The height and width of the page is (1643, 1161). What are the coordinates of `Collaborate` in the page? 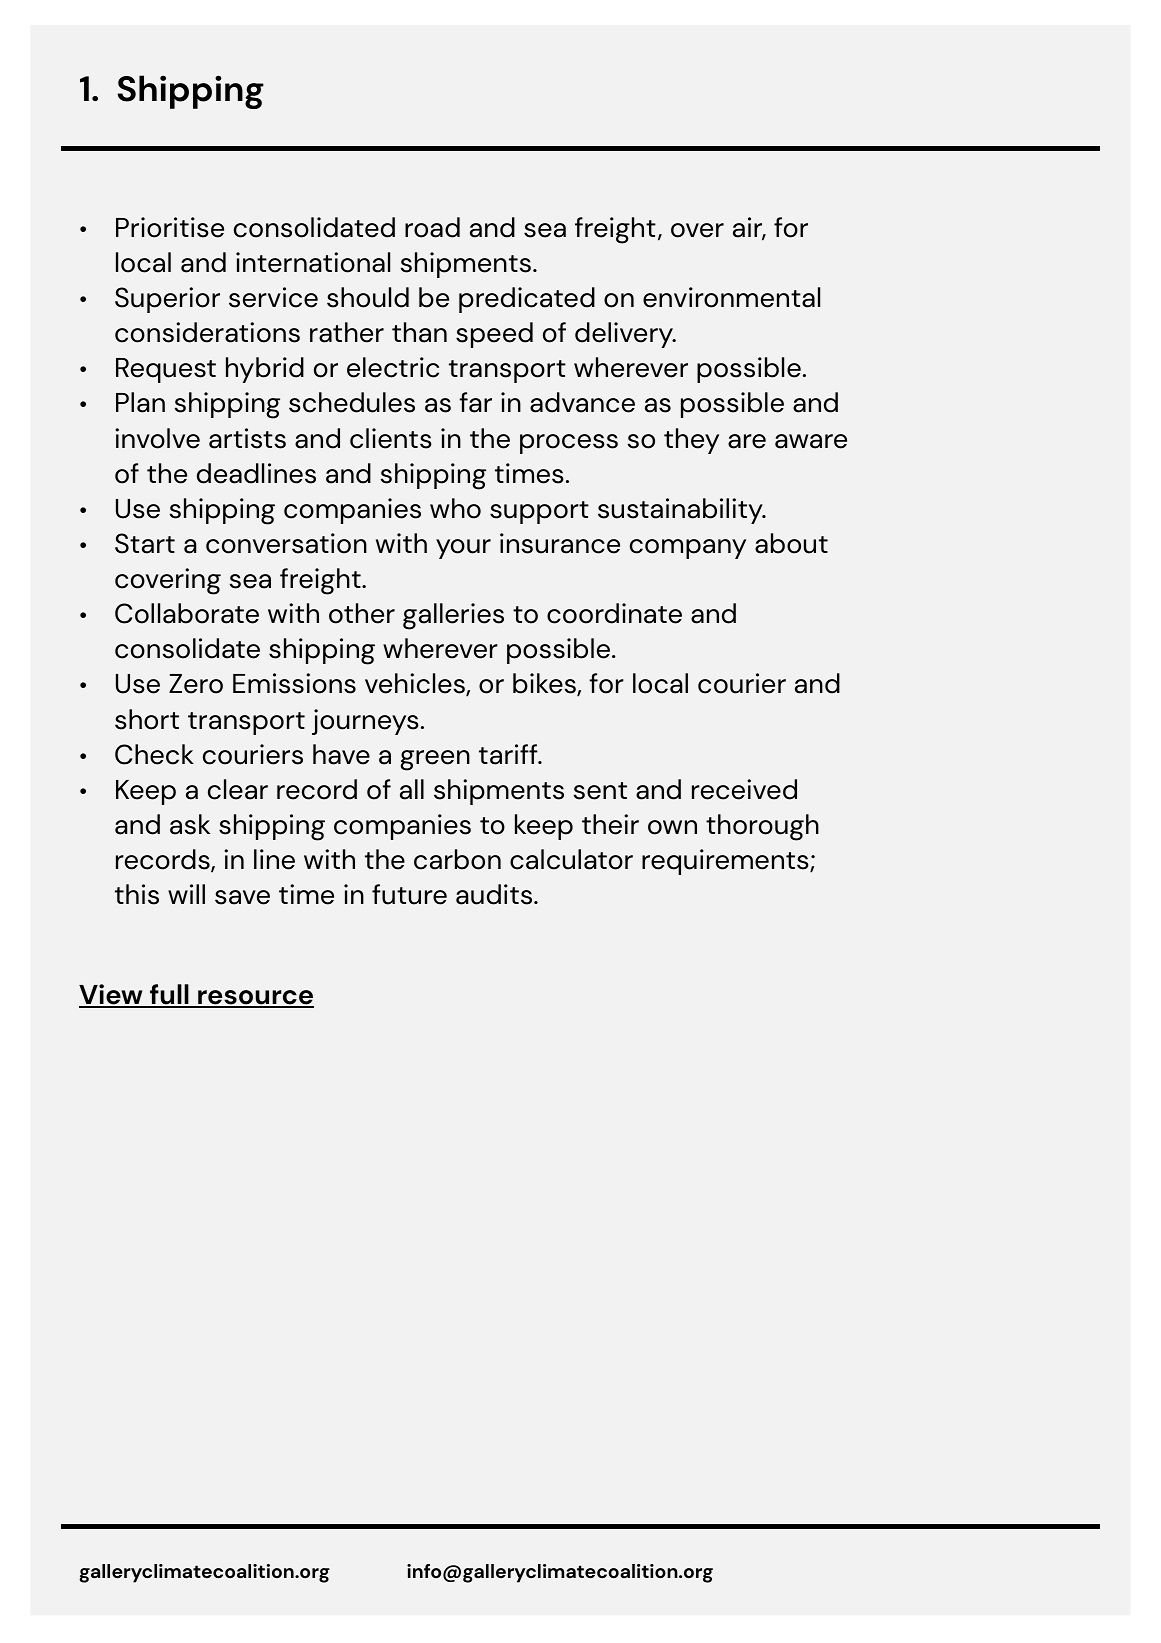 It's located at (187, 613).
